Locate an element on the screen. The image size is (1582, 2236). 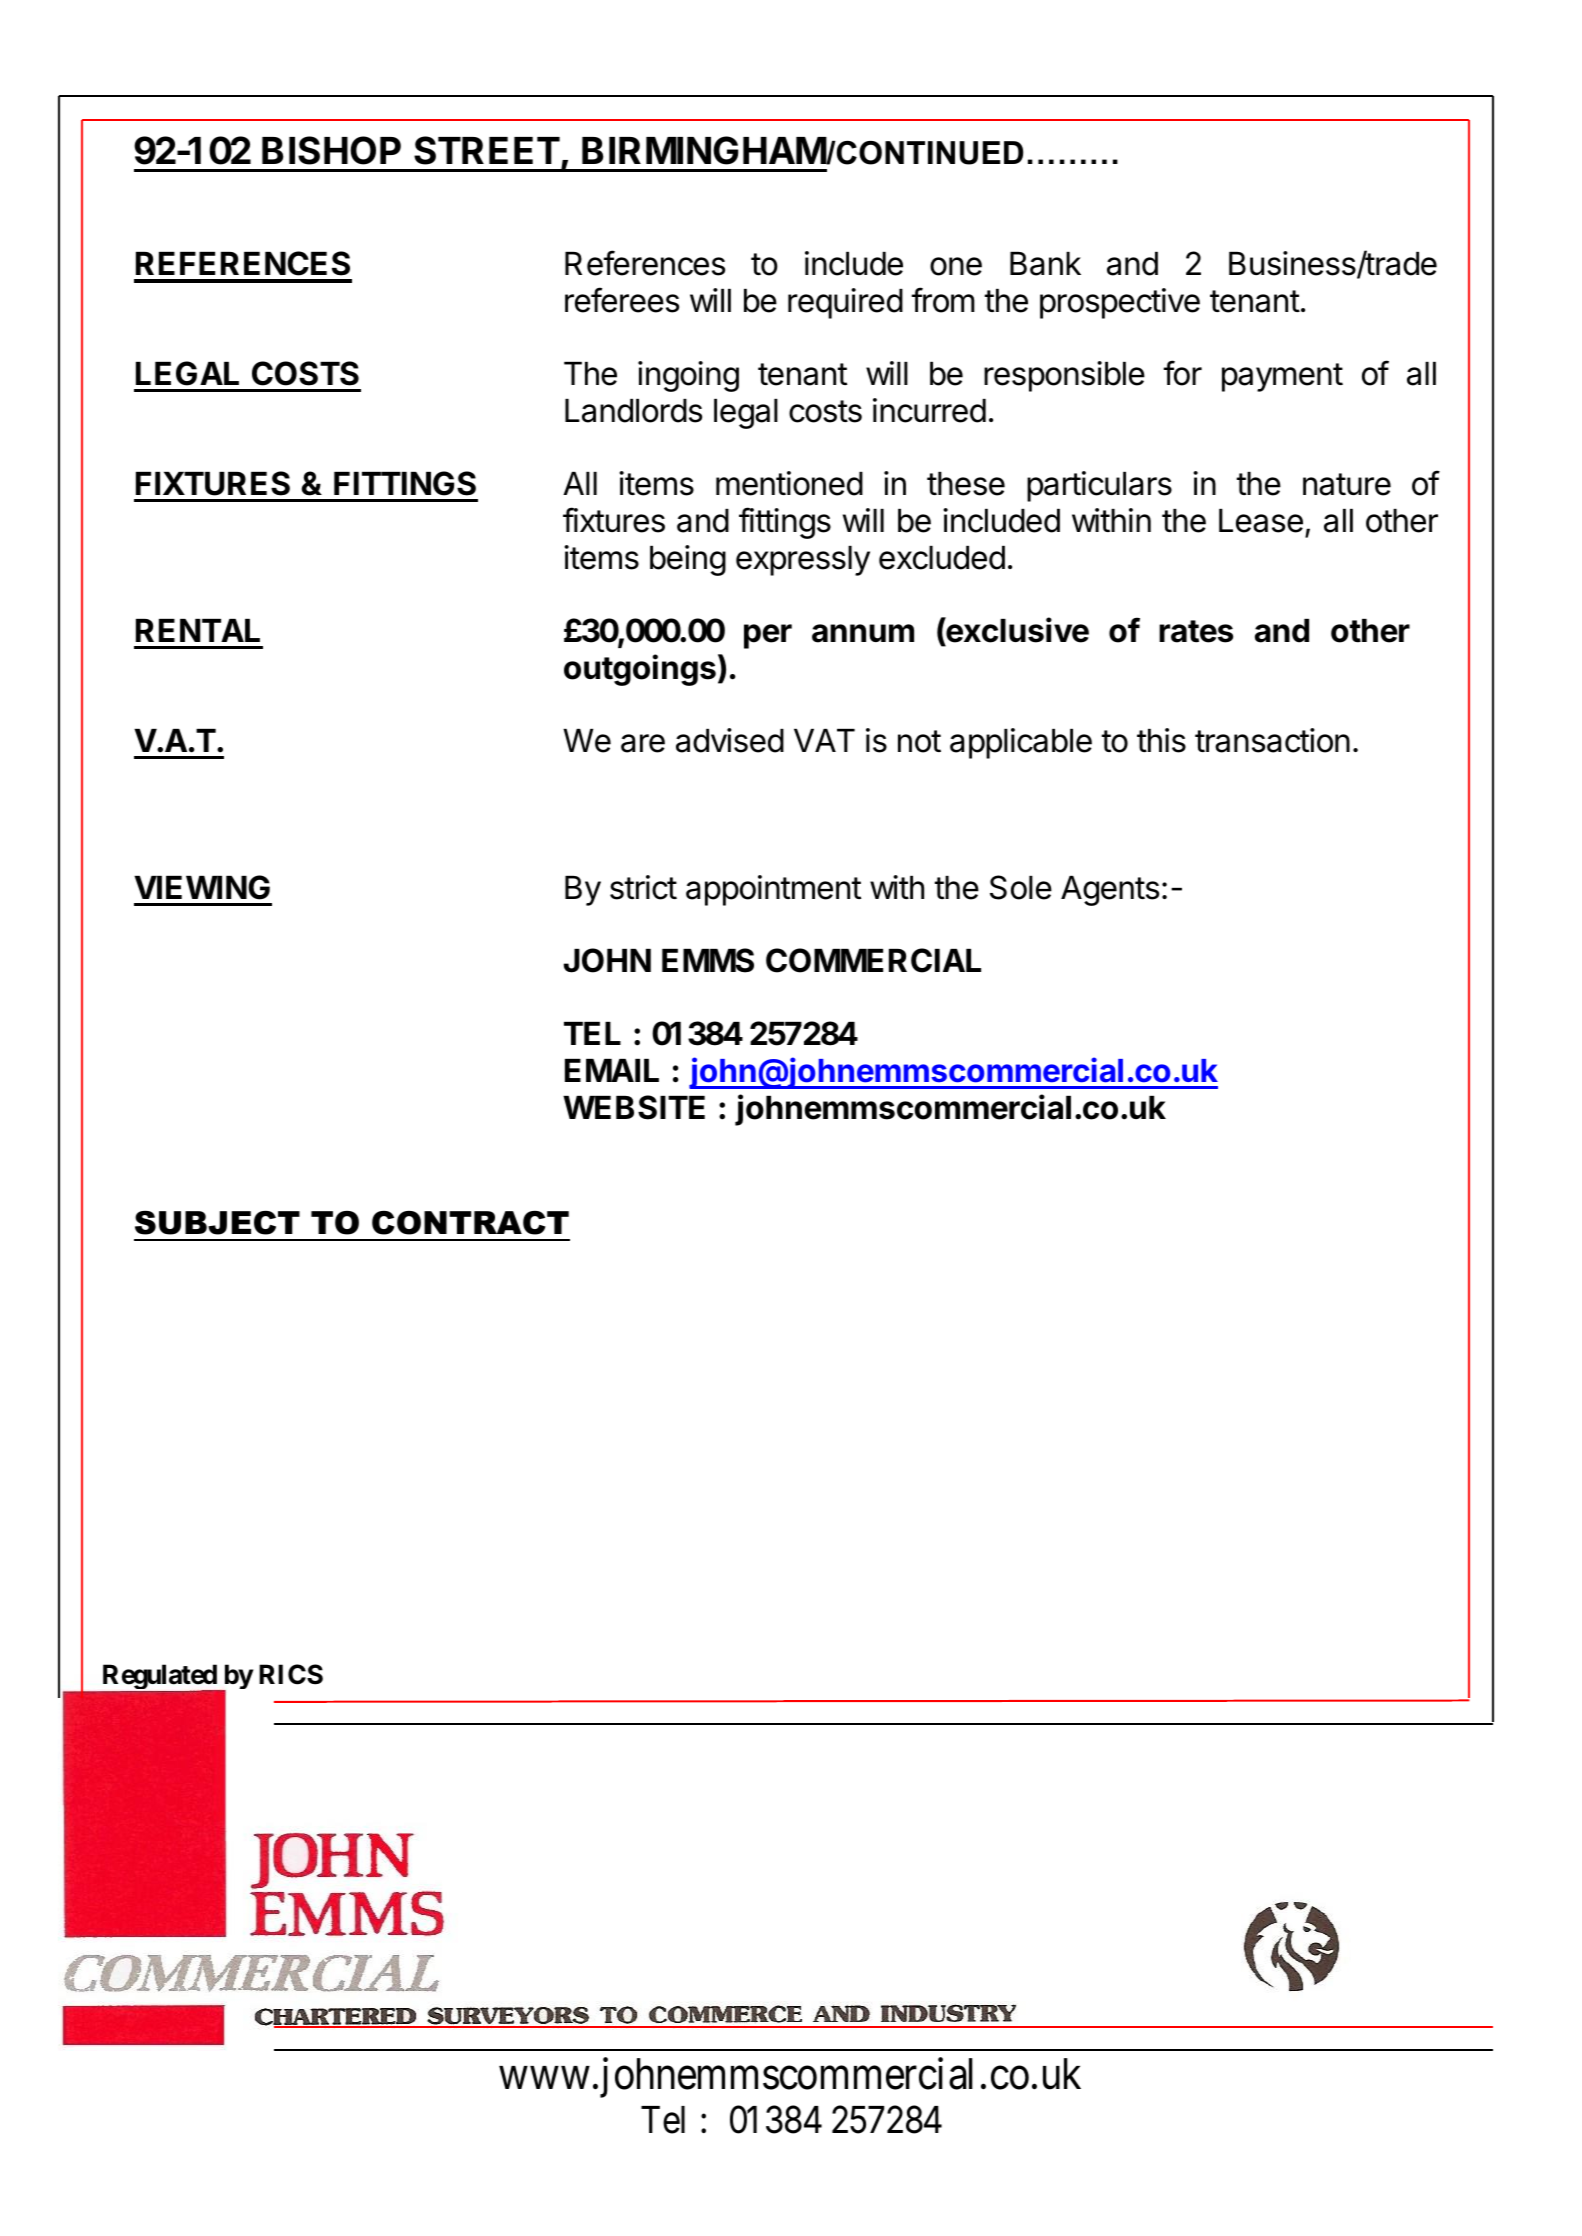
Sole is located at coordinates (1021, 887).
